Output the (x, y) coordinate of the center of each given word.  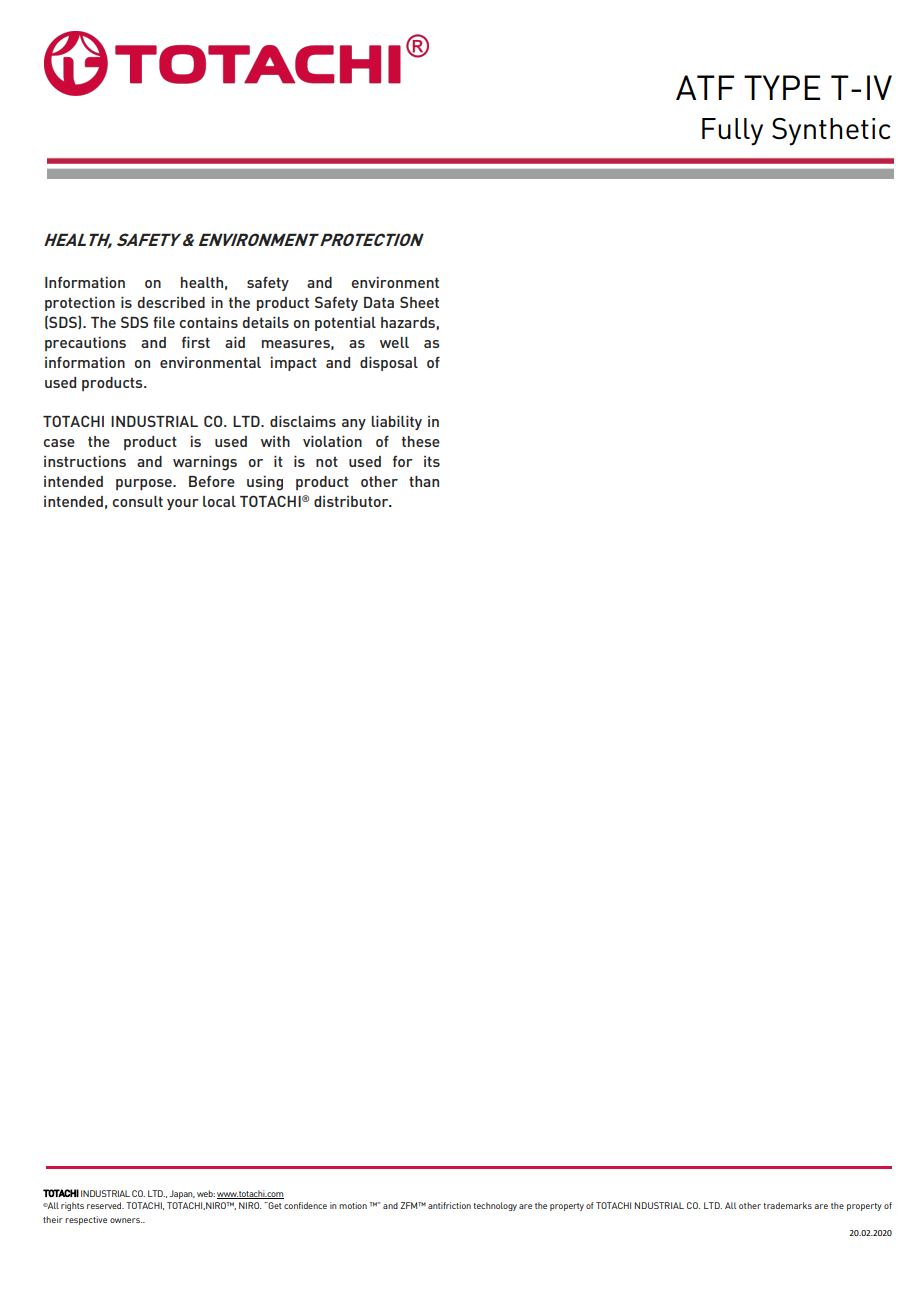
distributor (352, 501)
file (164, 322)
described (171, 302)
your (183, 504)
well (394, 342)
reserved (105, 1205)
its (432, 461)
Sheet (419, 302)
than (424, 481)
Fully (732, 132)
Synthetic (831, 132)
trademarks (787, 1205)
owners (126, 1220)
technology (495, 1206)
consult (138, 501)
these (421, 441)
